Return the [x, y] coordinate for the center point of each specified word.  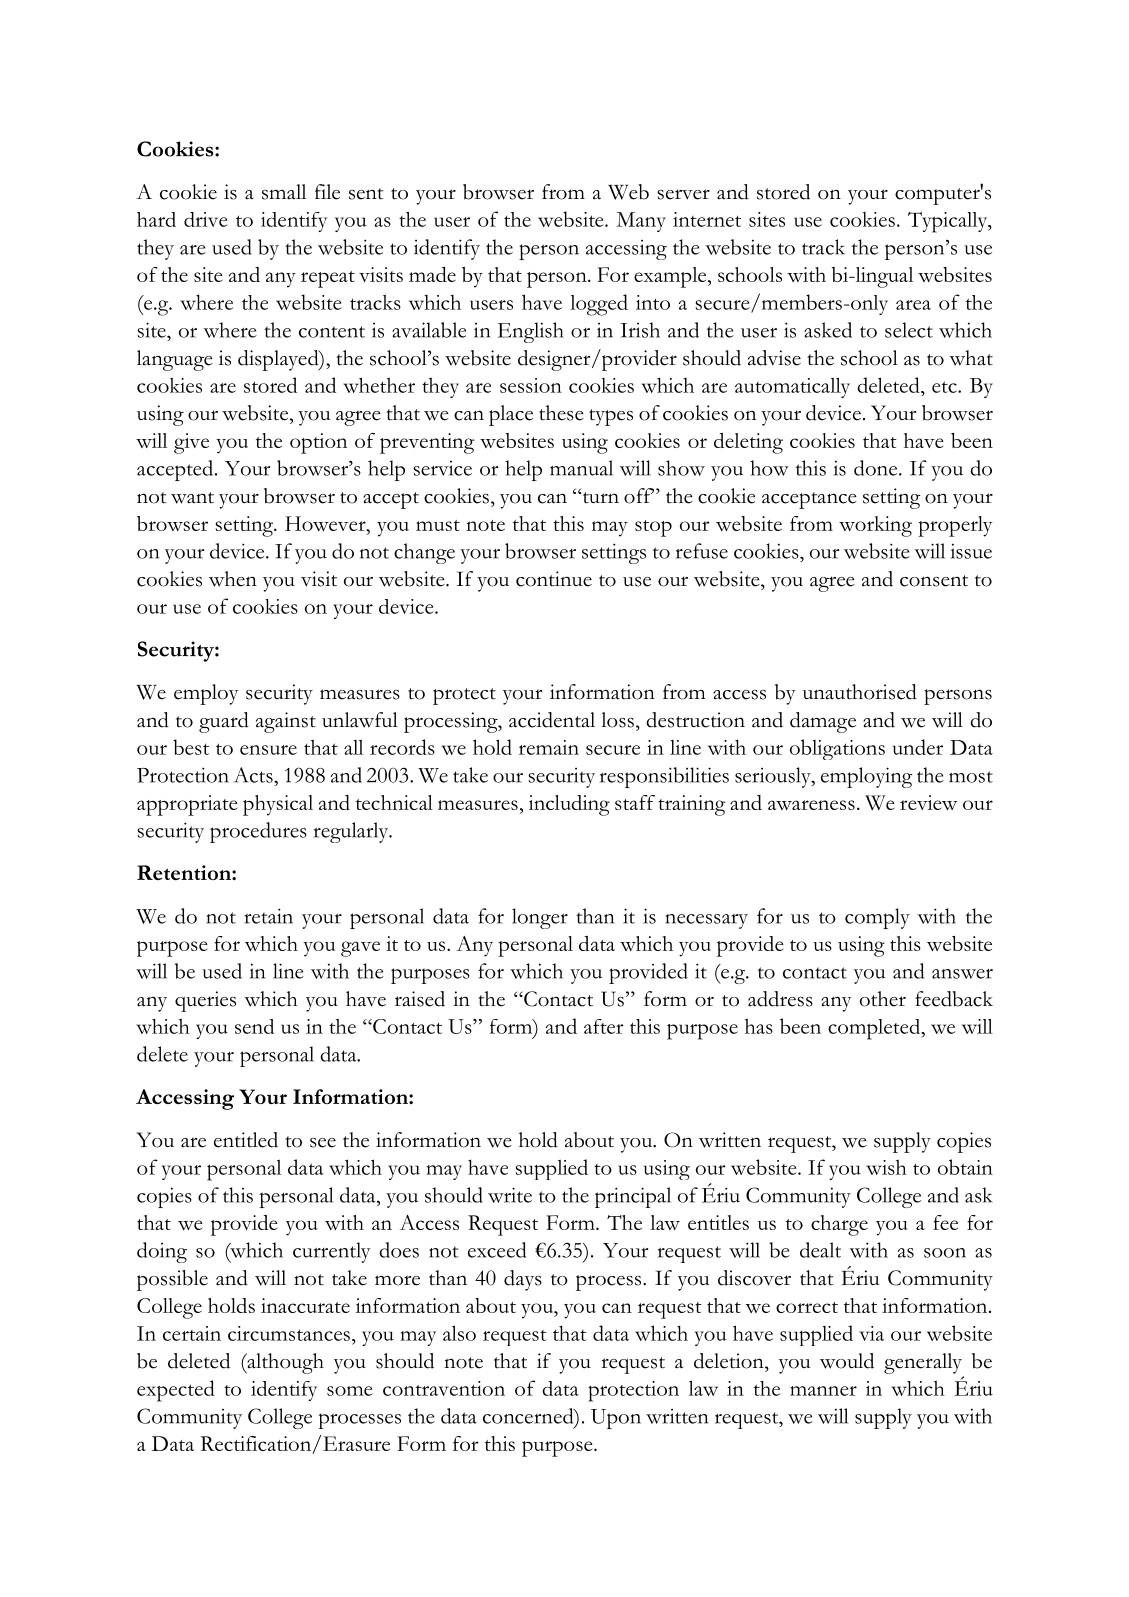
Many [641, 222]
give [191, 443]
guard [224, 722]
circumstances [289, 1333]
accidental [552, 720]
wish [886, 1167]
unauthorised [860, 692]
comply [877, 918]
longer [540, 918]
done [877, 468]
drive [206, 219]
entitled [246, 1140]
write [510, 1195]
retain [268, 916]
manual [581, 468]
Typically [949, 222]
